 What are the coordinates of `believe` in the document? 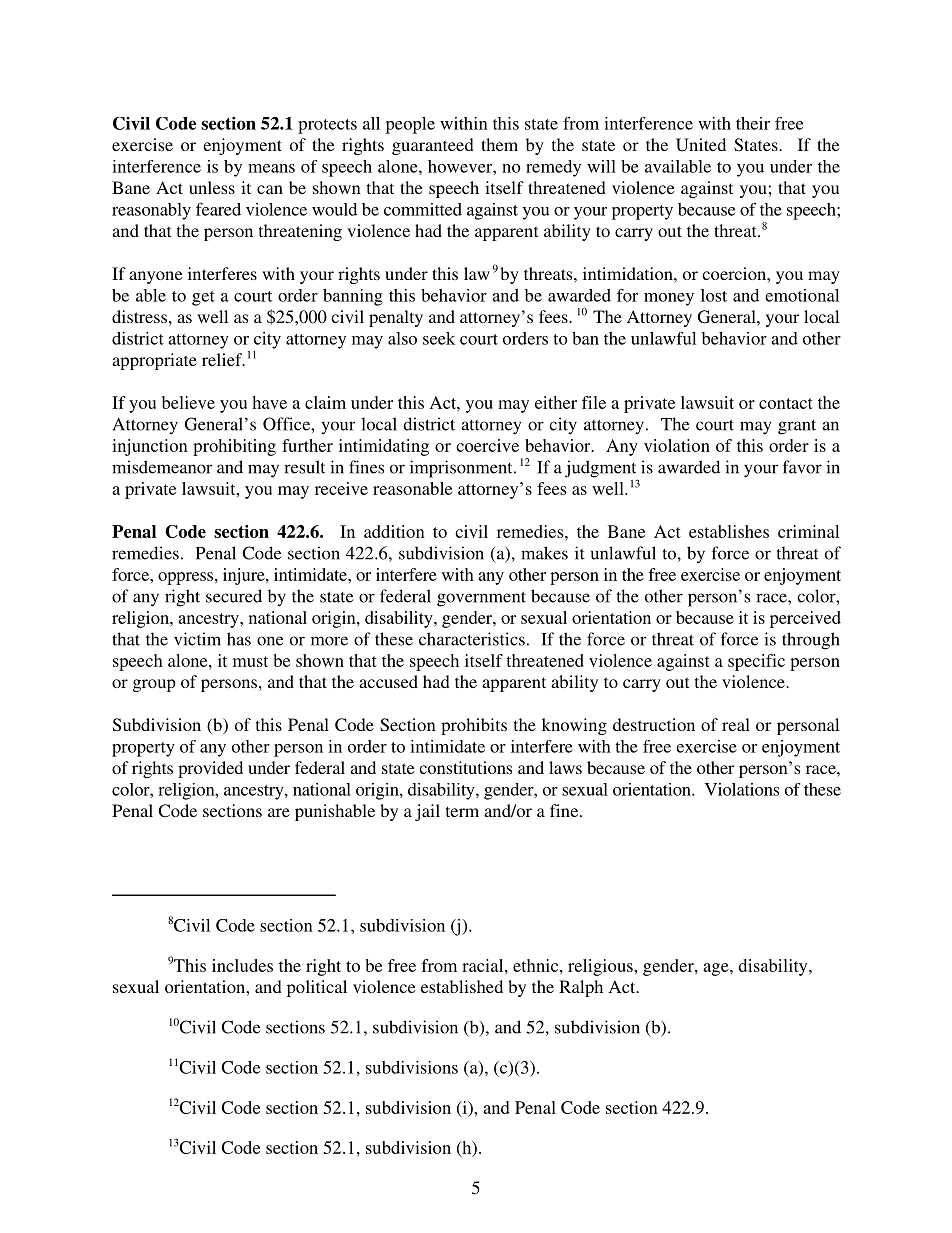 It's located at (188, 402).
